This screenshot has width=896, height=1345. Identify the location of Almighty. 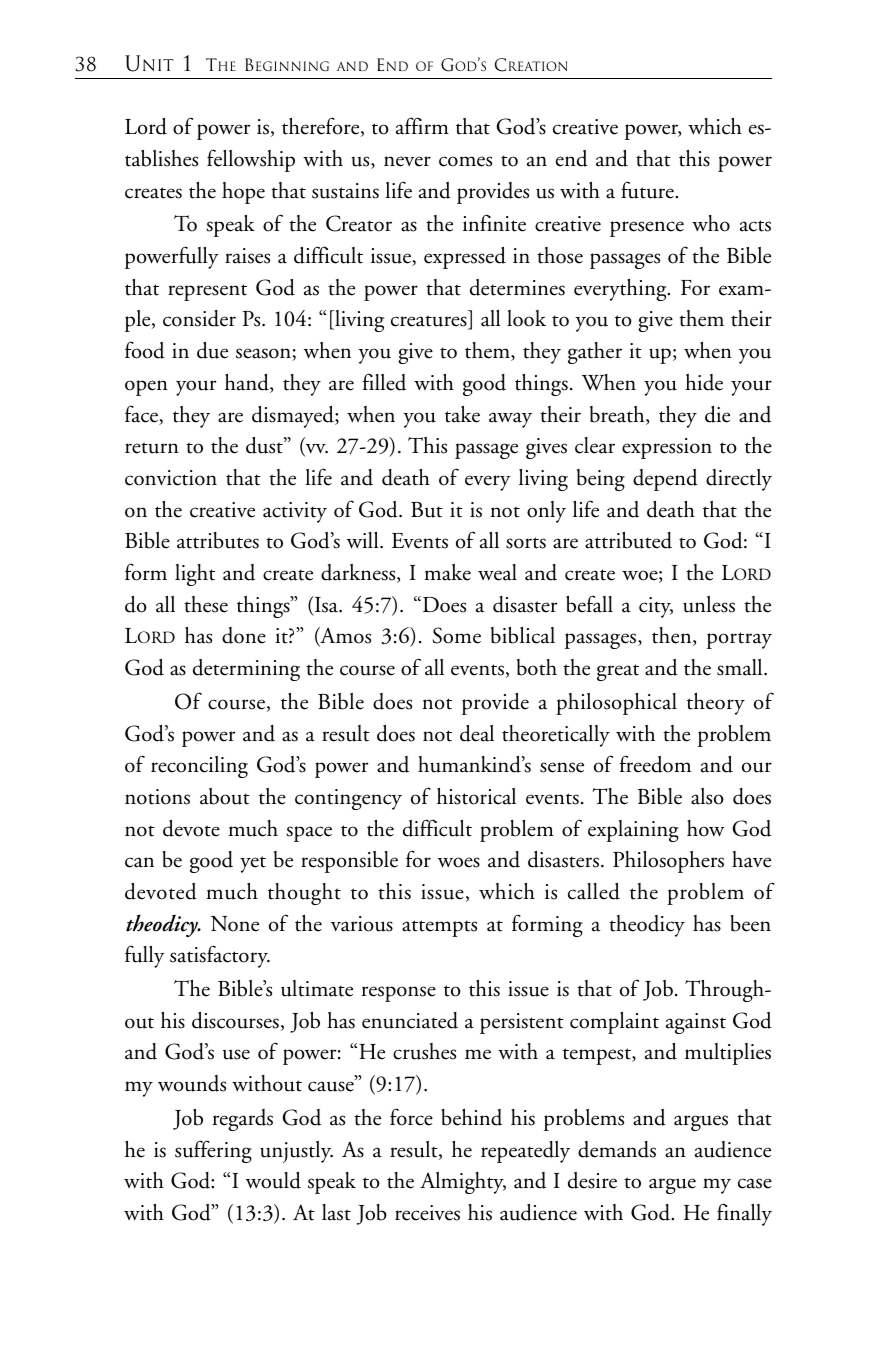
(463, 1183).
